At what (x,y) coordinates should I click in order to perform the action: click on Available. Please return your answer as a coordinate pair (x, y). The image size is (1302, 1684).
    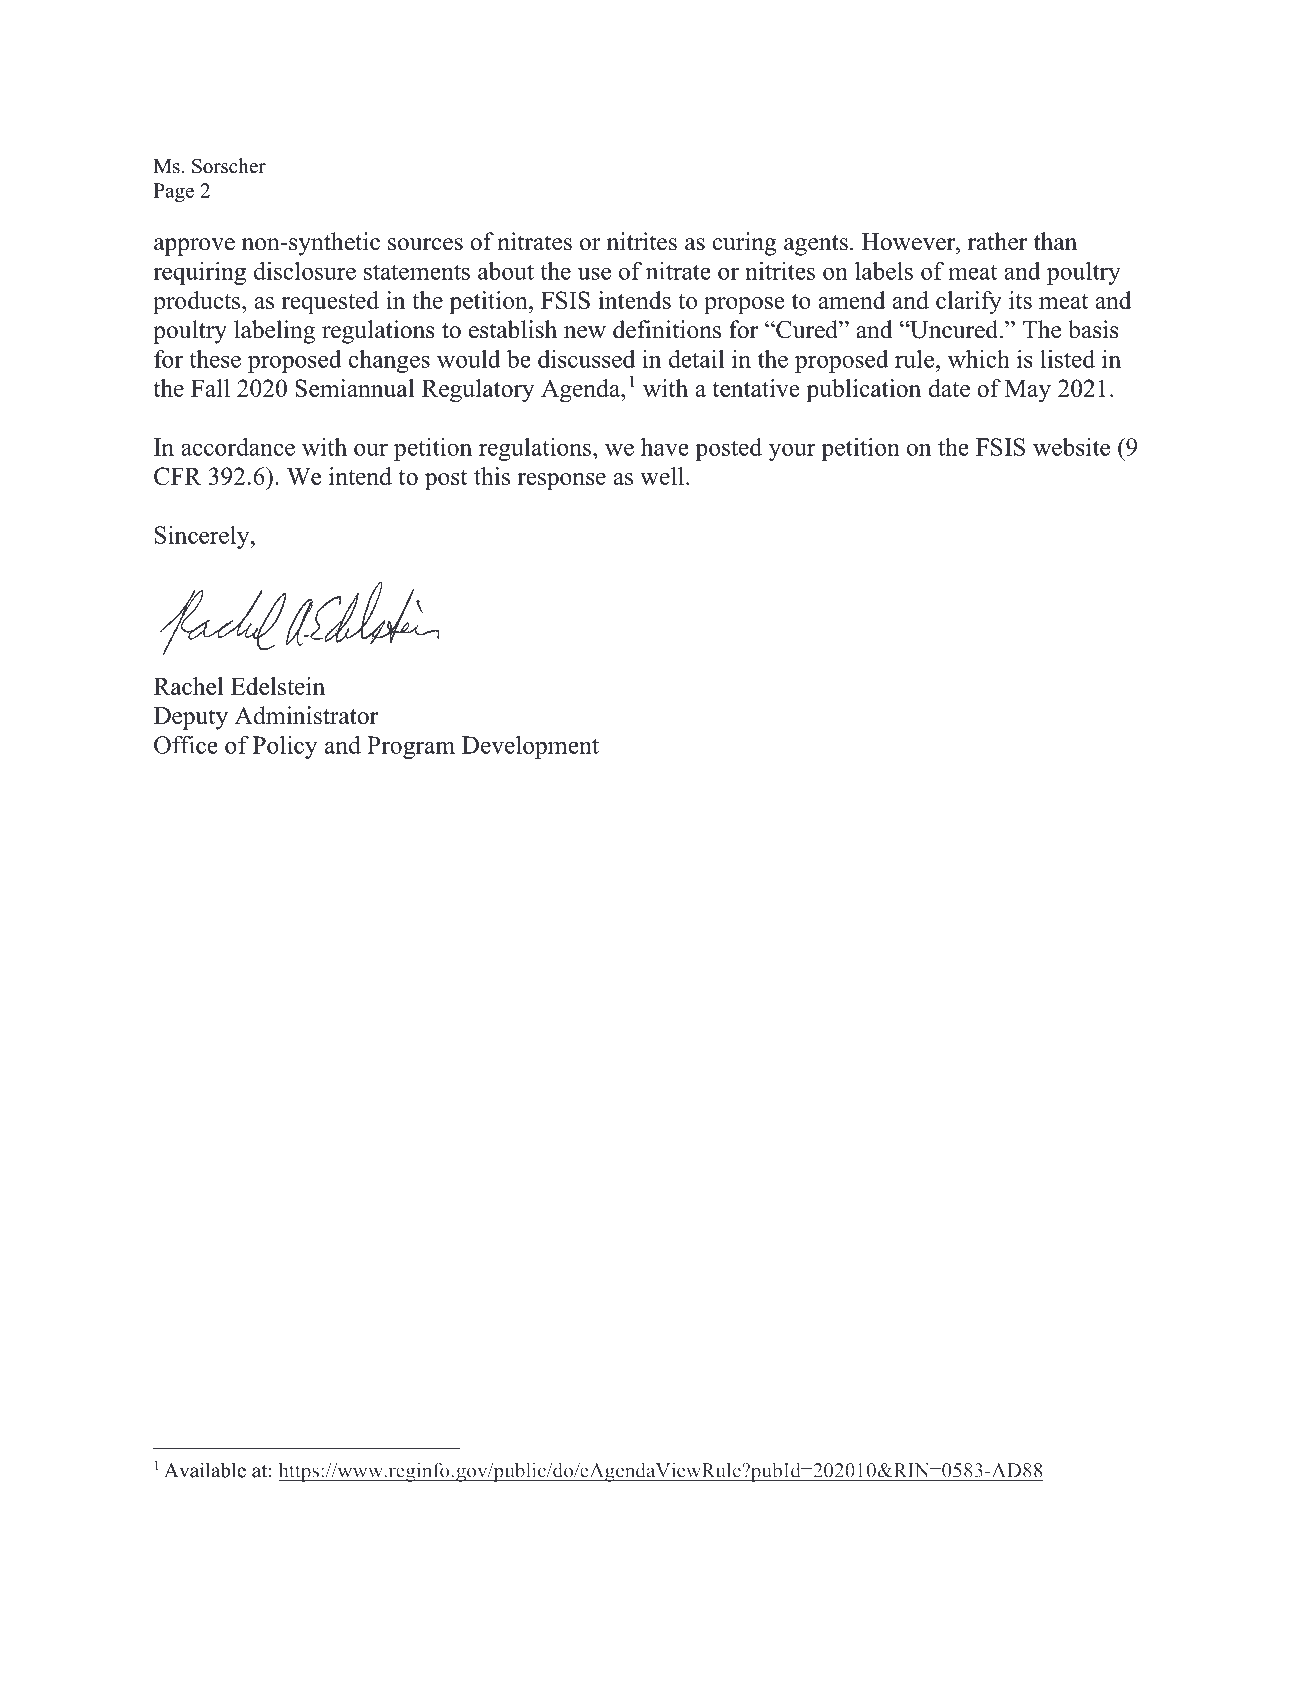
    Looking at the image, I should click on (205, 1470).
